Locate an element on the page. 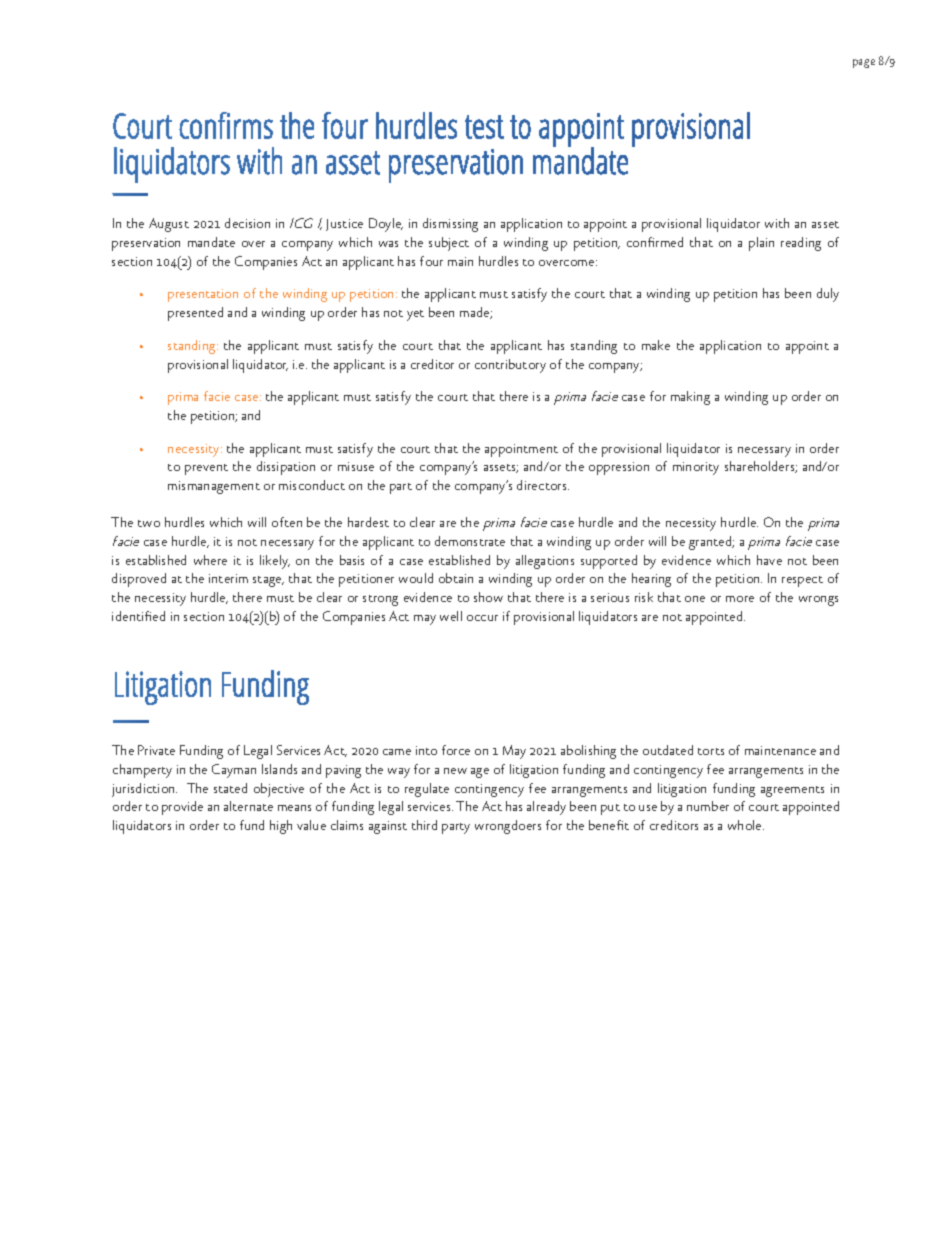 The width and height of the document is (952, 1233). have is located at coordinates (769, 560).
